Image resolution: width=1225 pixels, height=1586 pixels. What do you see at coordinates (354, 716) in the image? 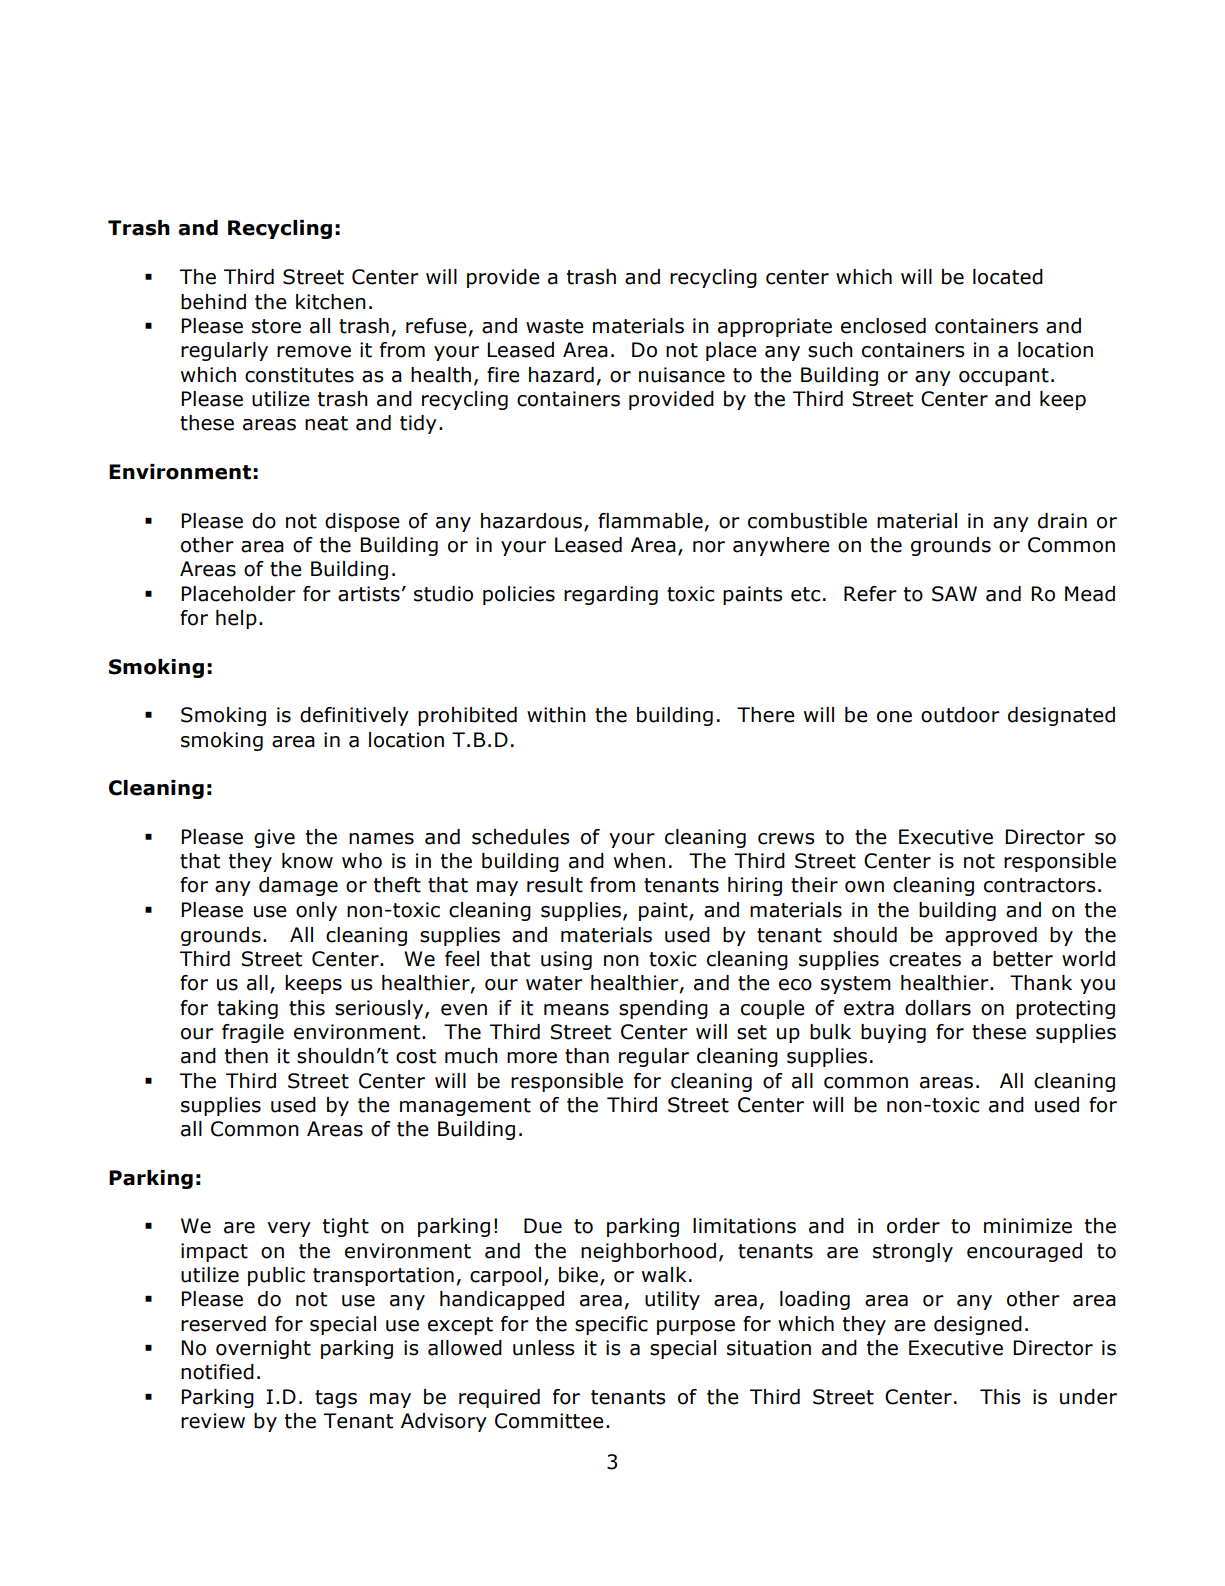
I see `definitively` at bounding box center [354, 716].
